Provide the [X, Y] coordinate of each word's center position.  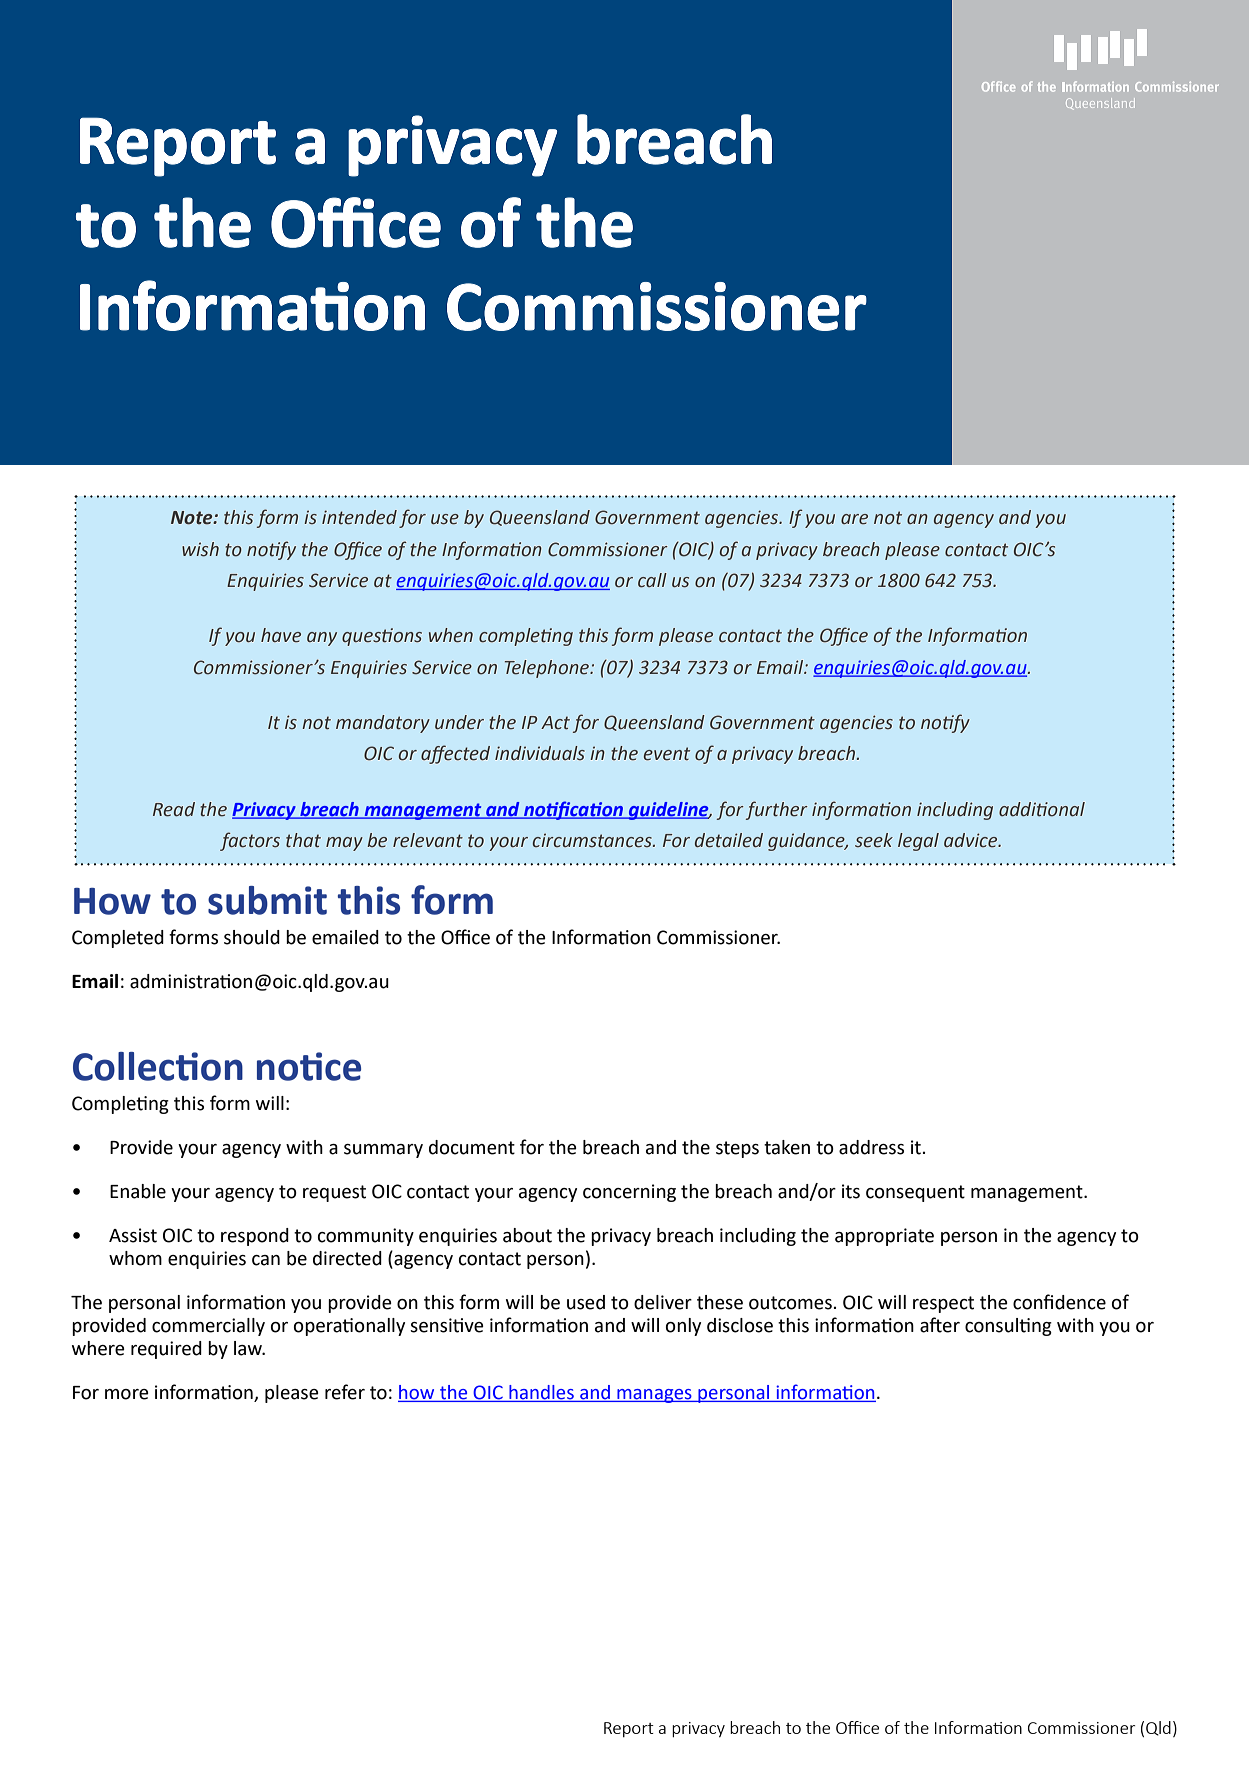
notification [573, 810]
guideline [669, 811]
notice [309, 1066]
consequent [915, 1193]
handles [541, 1393]
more [127, 1394]
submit [267, 900]
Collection [158, 1066]
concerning [629, 1193]
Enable [138, 1191]
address [871, 1147]
